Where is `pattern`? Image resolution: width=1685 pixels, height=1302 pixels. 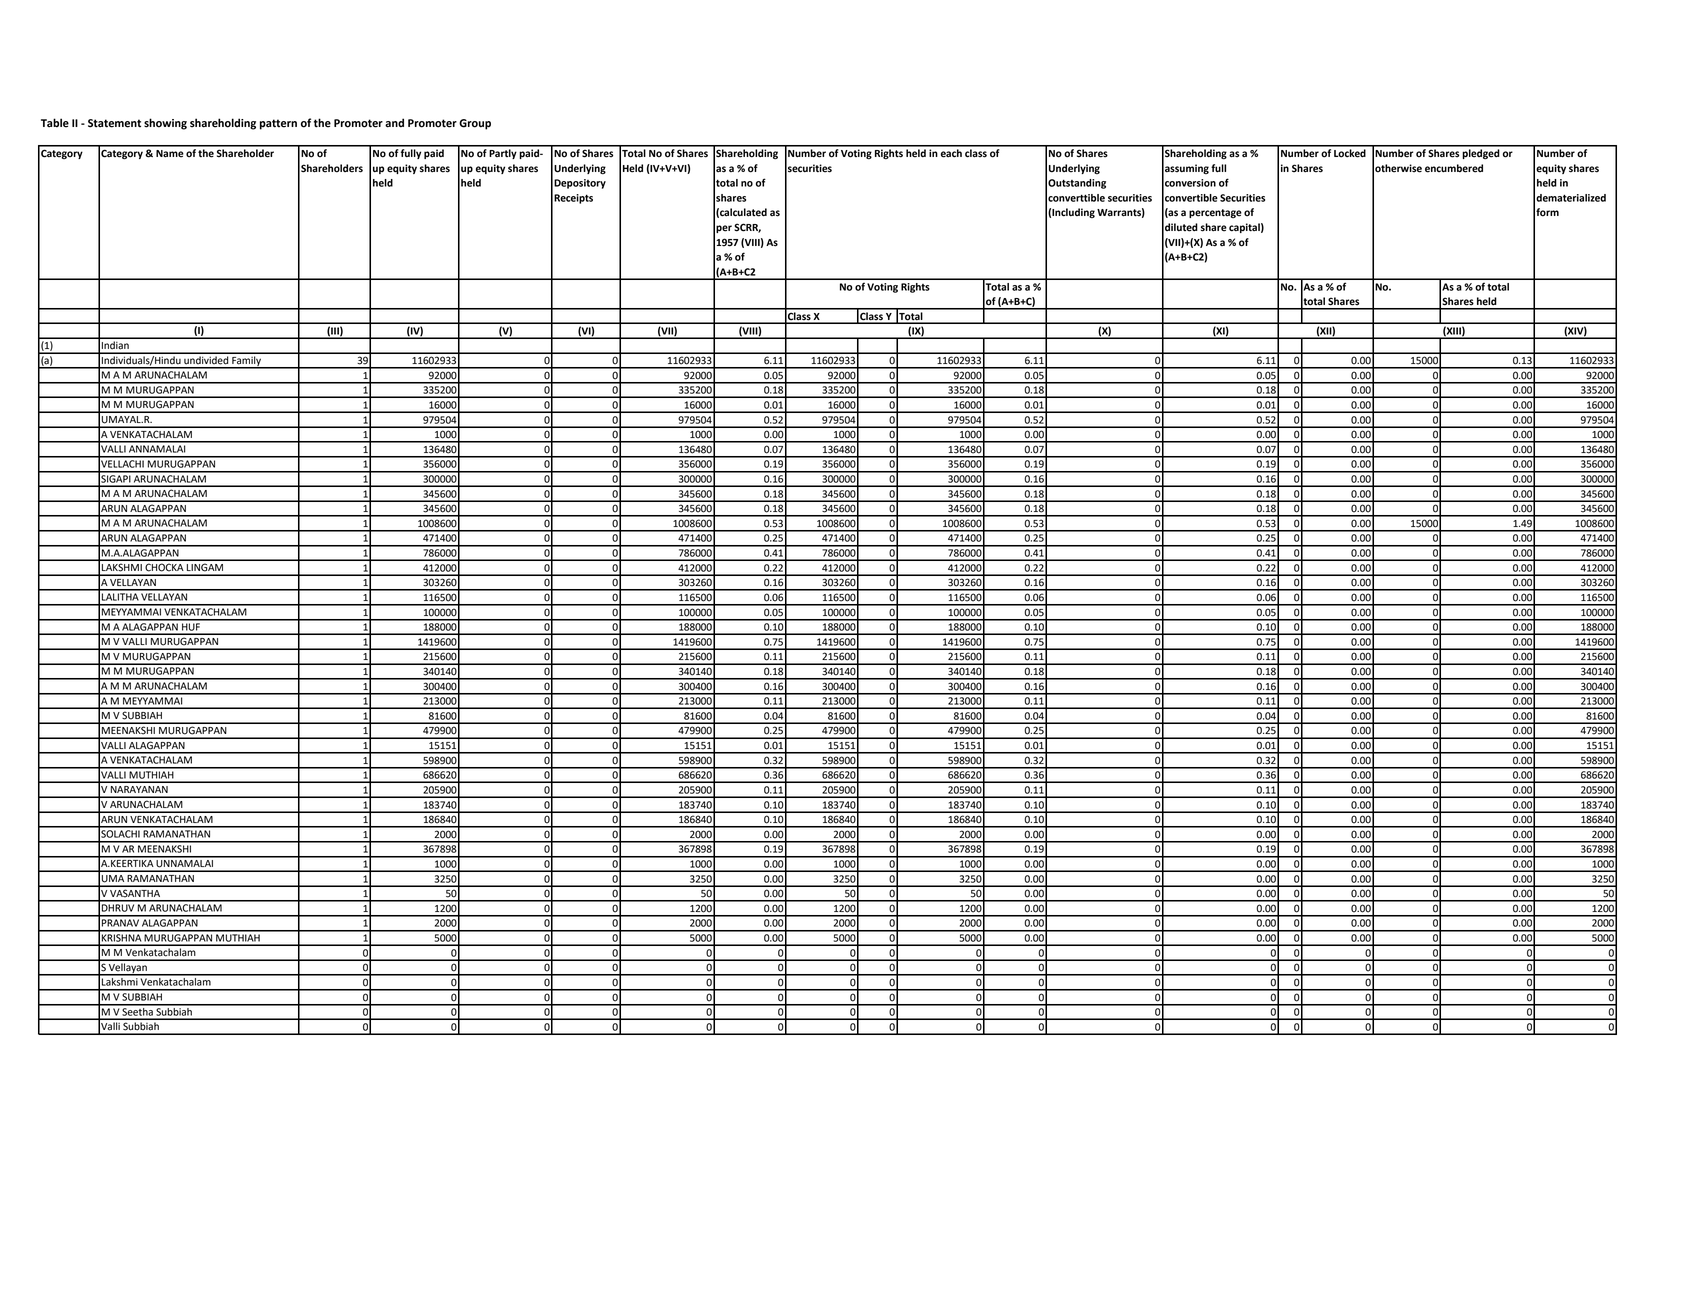 pattern is located at coordinates (278, 124).
